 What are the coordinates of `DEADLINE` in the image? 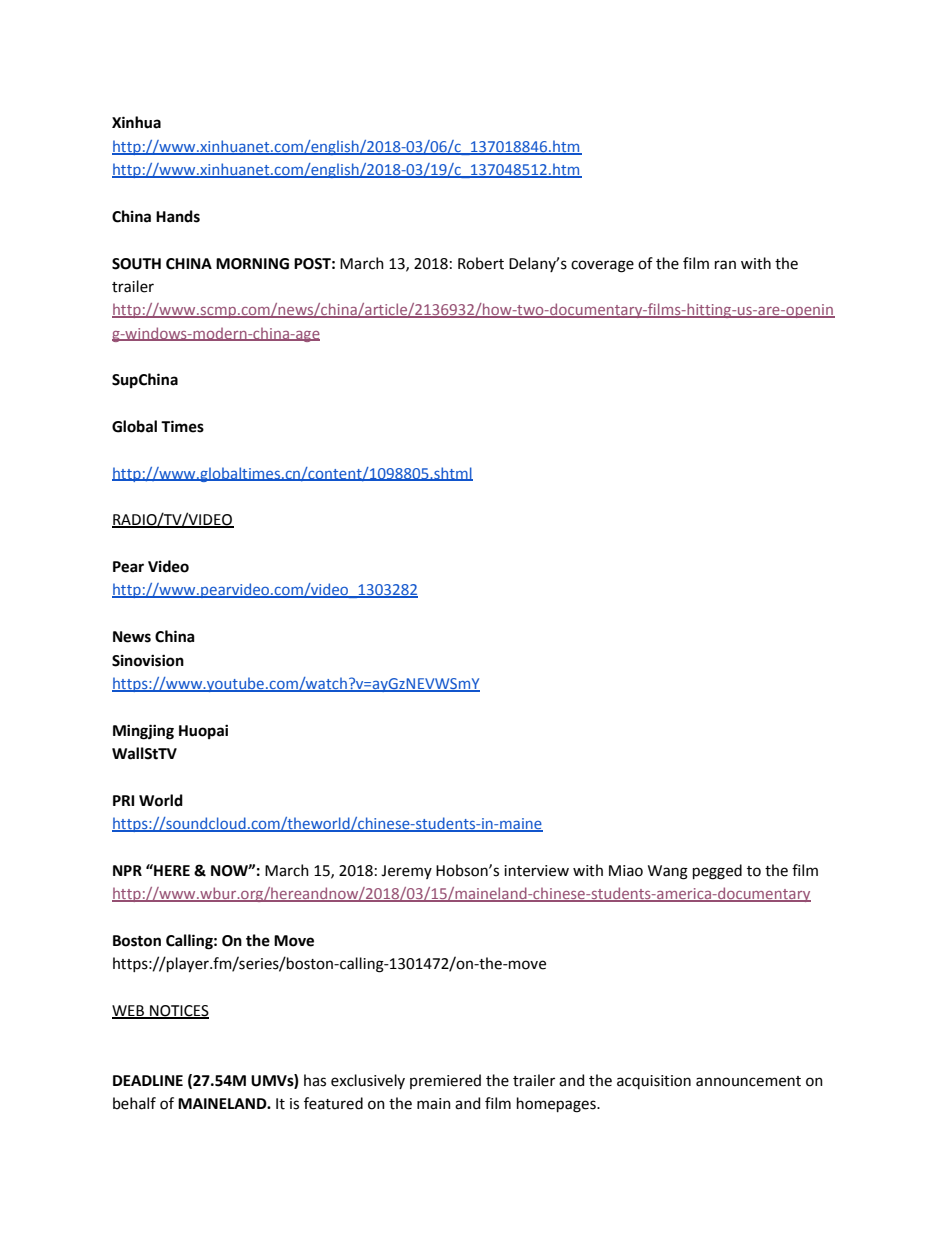 It's located at (148, 1080).
